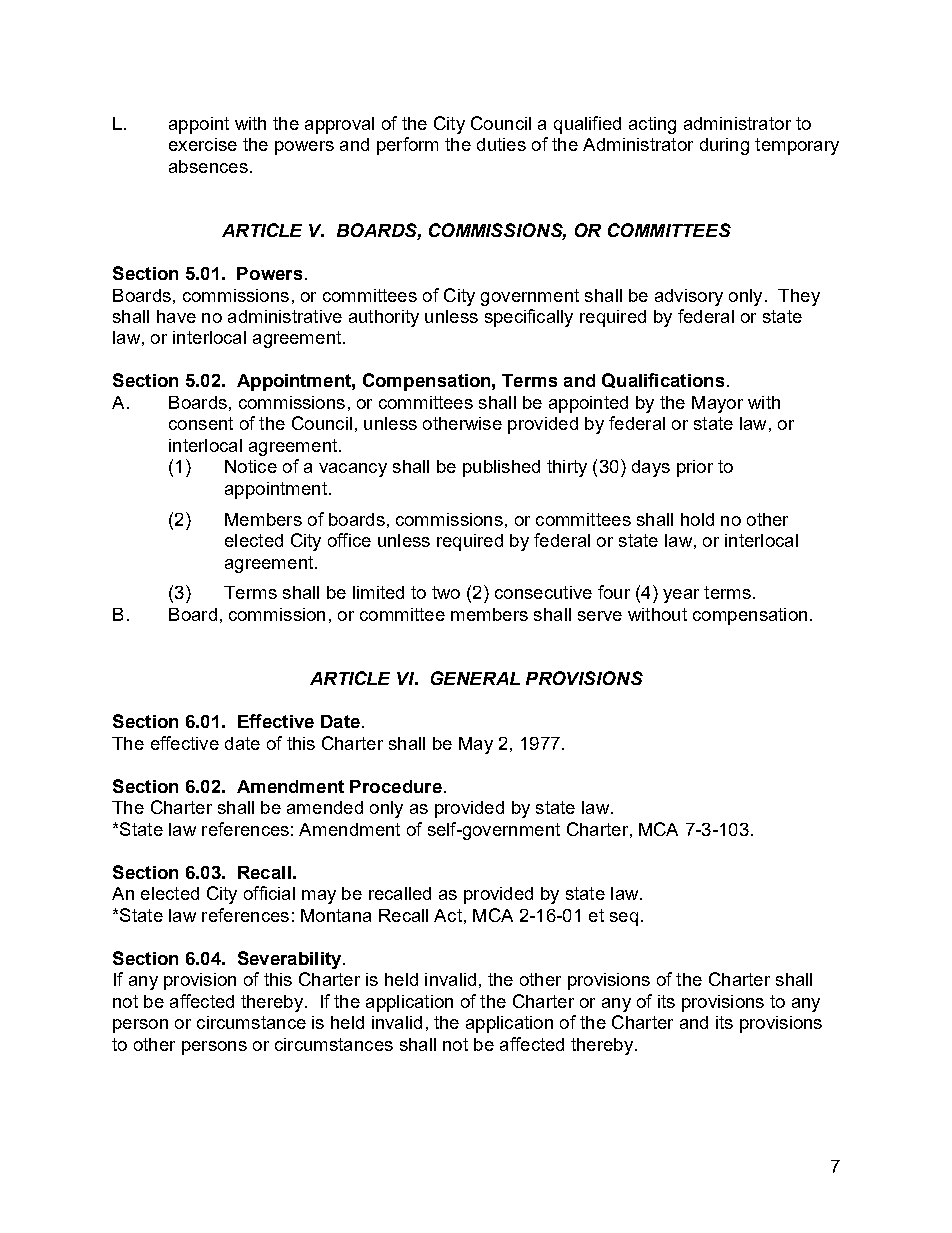  I want to click on during, so click(724, 146).
